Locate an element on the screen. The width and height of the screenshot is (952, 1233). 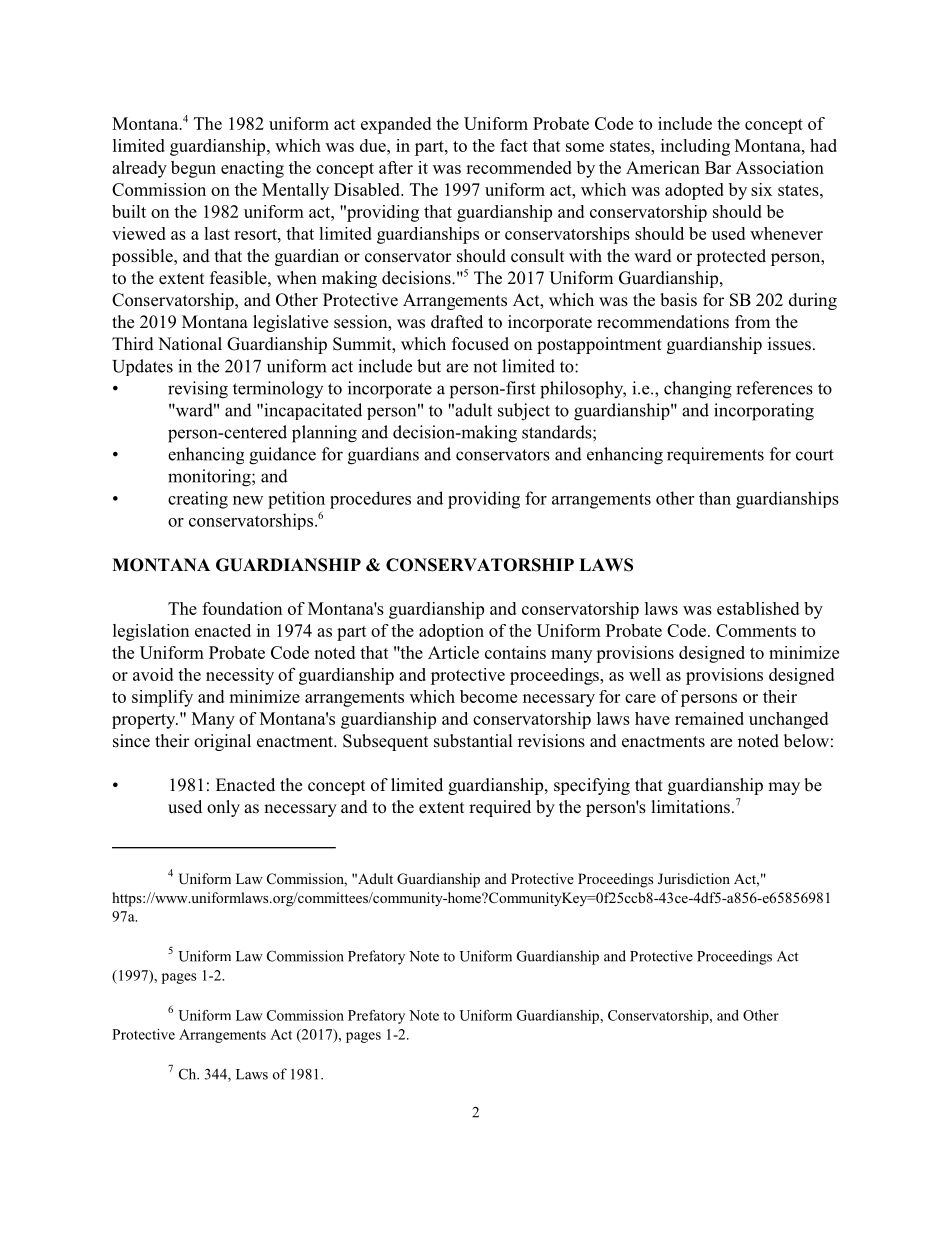
fact is located at coordinates (514, 145).
